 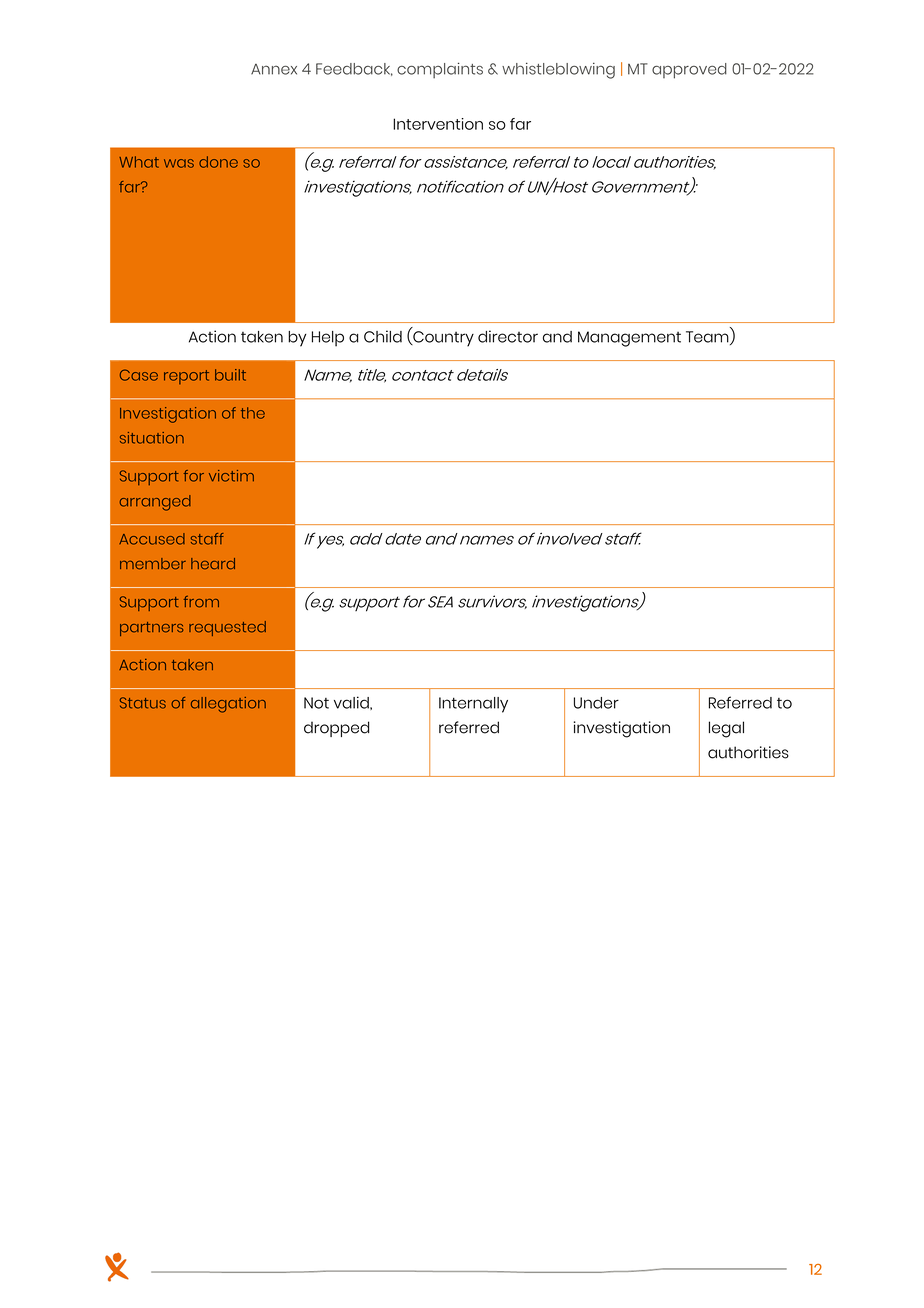 I want to click on Management, so click(x=629, y=339).
